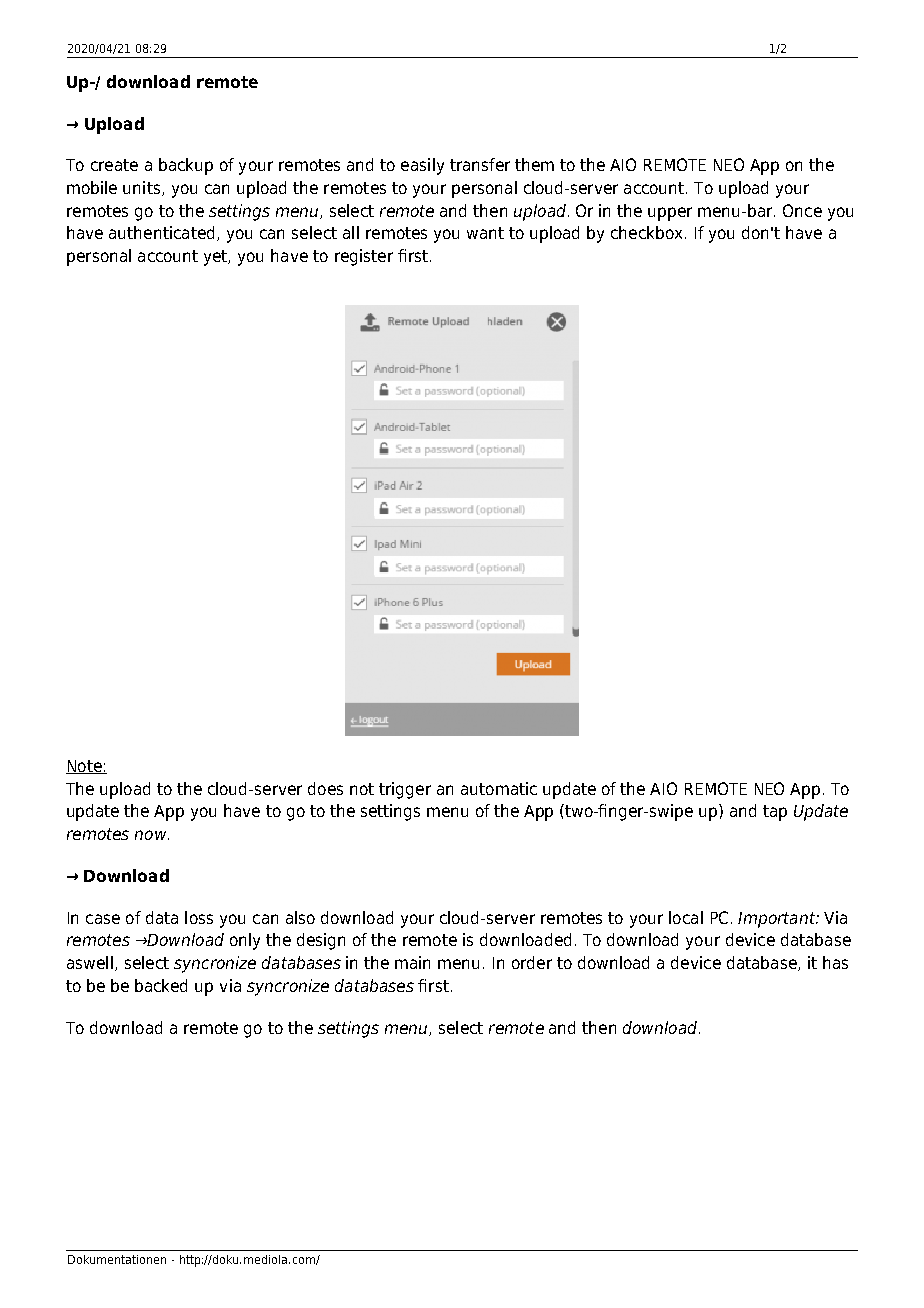 This image has height=1308, width=924. Describe the element at coordinates (802, 210) in the image. I see `Once` at that location.
